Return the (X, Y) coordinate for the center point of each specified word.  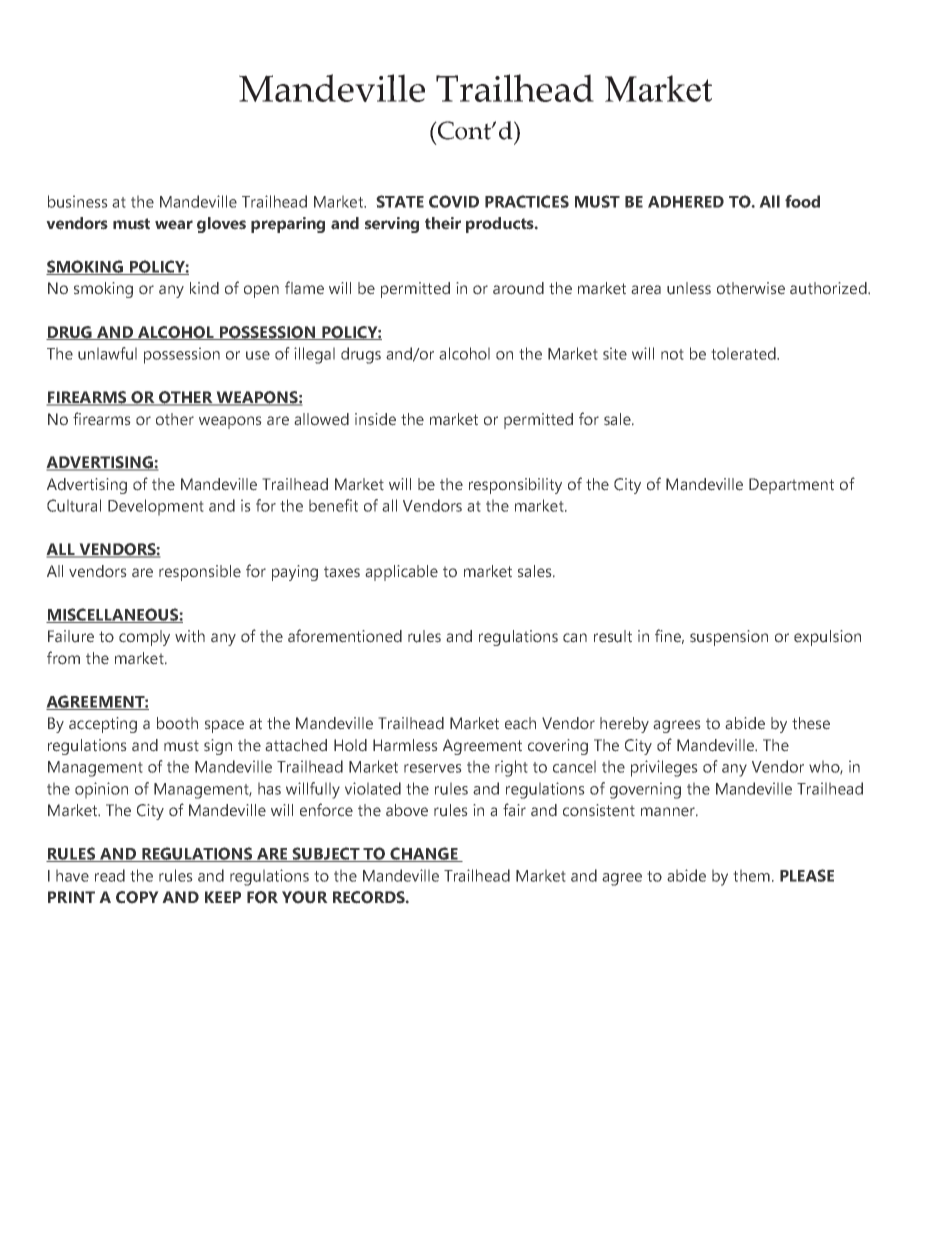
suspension (729, 638)
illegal (314, 355)
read (110, 875)
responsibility (515, 486)
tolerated (744, 353)
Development (156, 507)
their (443, 223)
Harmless (405, 745)
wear (174, 225)
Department (791, 486)
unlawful (107, 353)
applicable (401, 573)
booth (177, 723)
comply (144, 638)
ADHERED (686, 202)
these (811, 723)
